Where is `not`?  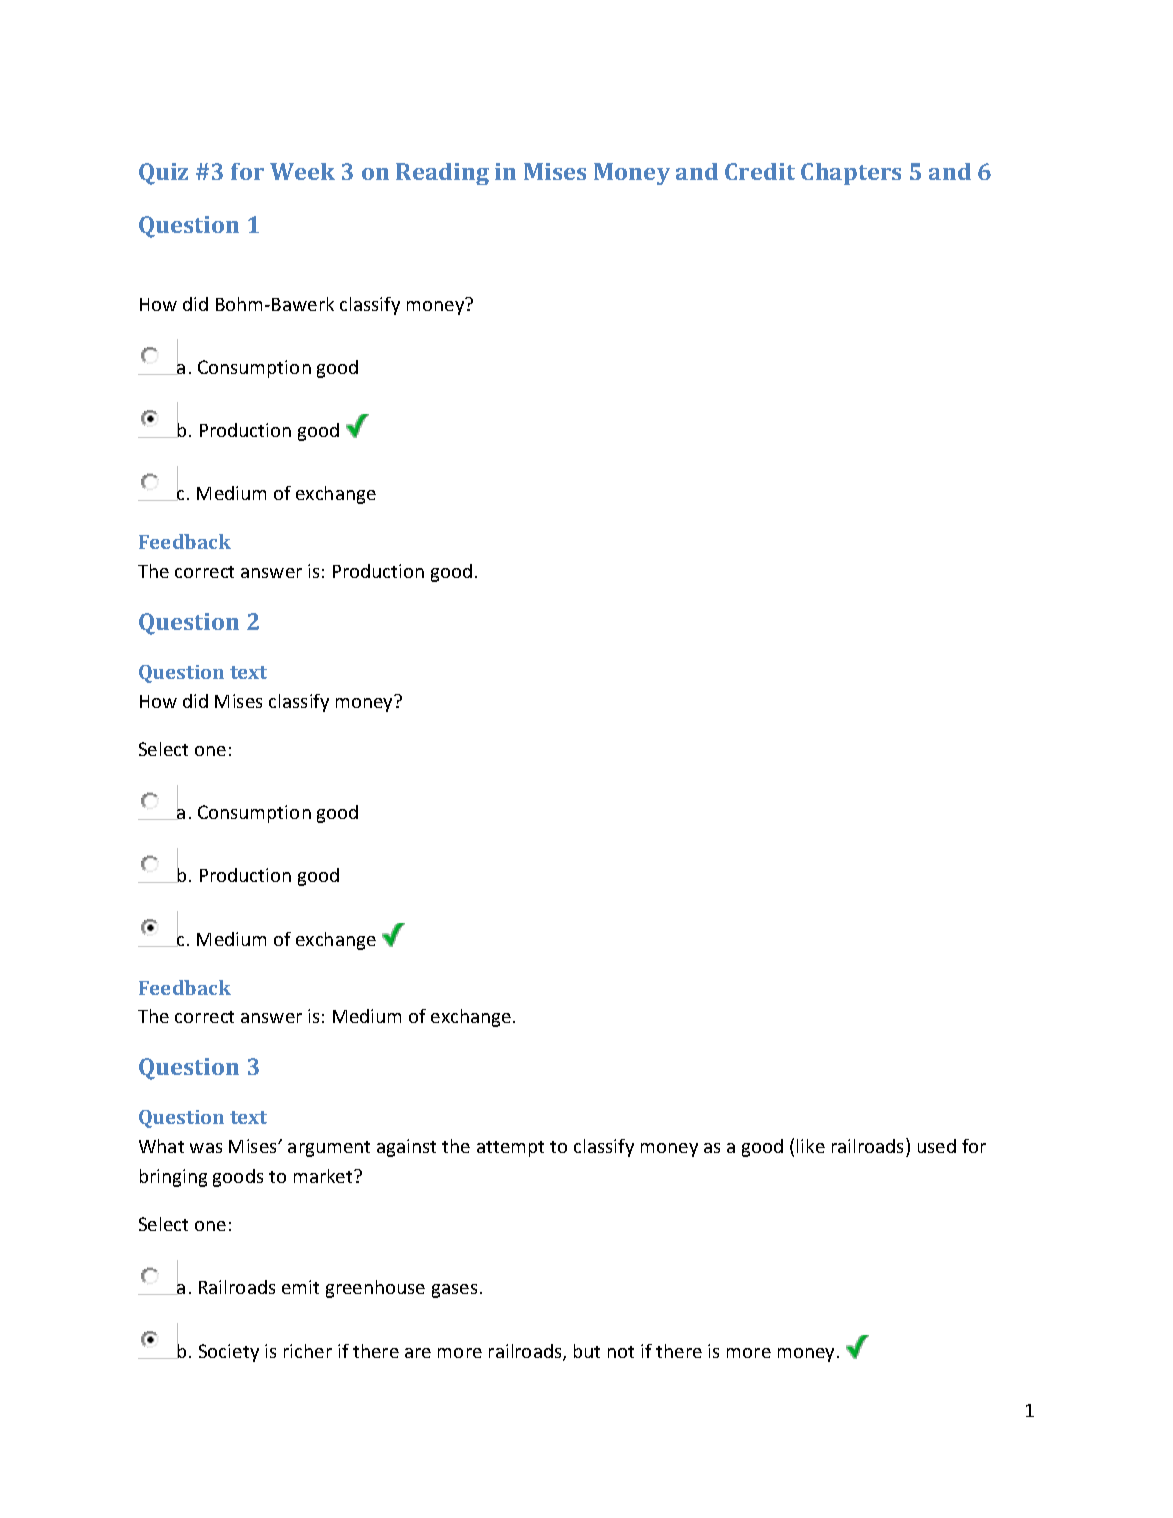
not is located at coordinates (621, 1352).
